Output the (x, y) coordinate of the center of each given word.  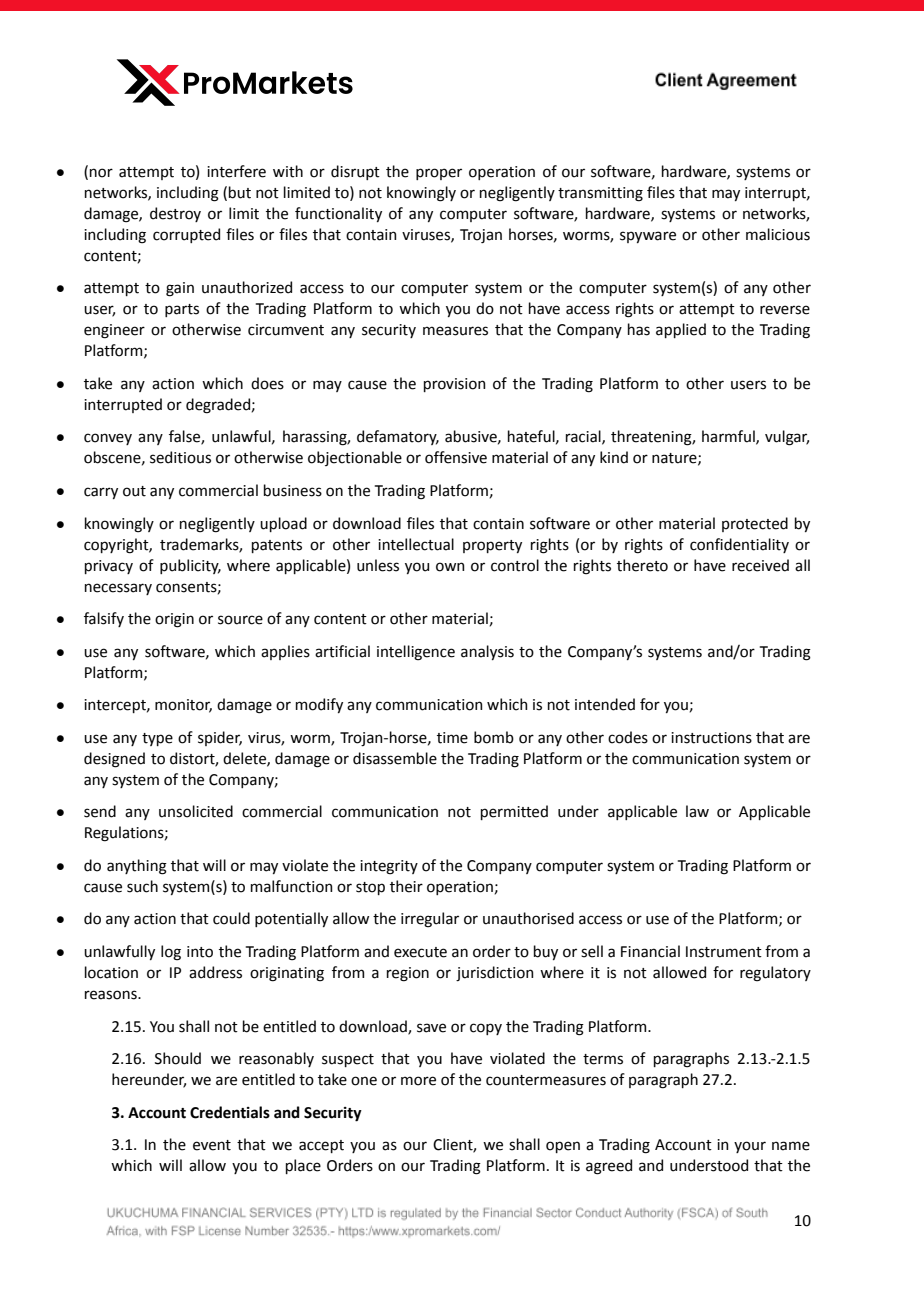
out (134, 491)
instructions (711, 738)
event (212, 1145)
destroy (175, 214)
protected (755, 524)
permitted (514, 812)
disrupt (355, 172)
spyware (648, 237)
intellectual (416, 544)
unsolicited (196, 811)
